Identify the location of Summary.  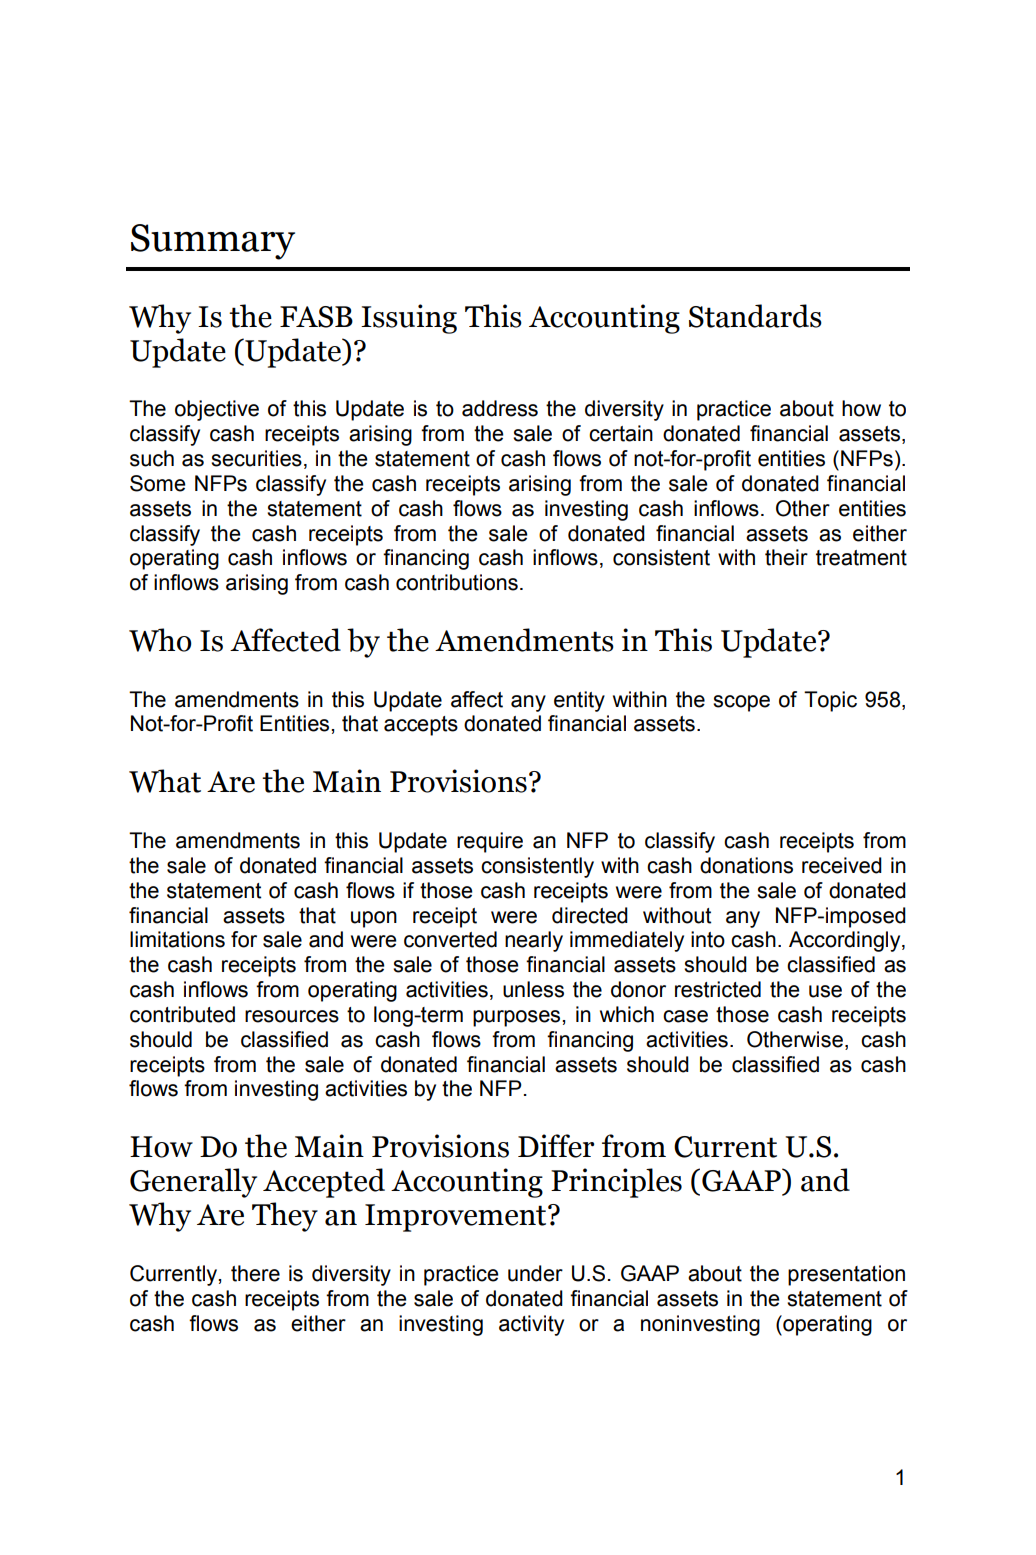
(213, 242).
